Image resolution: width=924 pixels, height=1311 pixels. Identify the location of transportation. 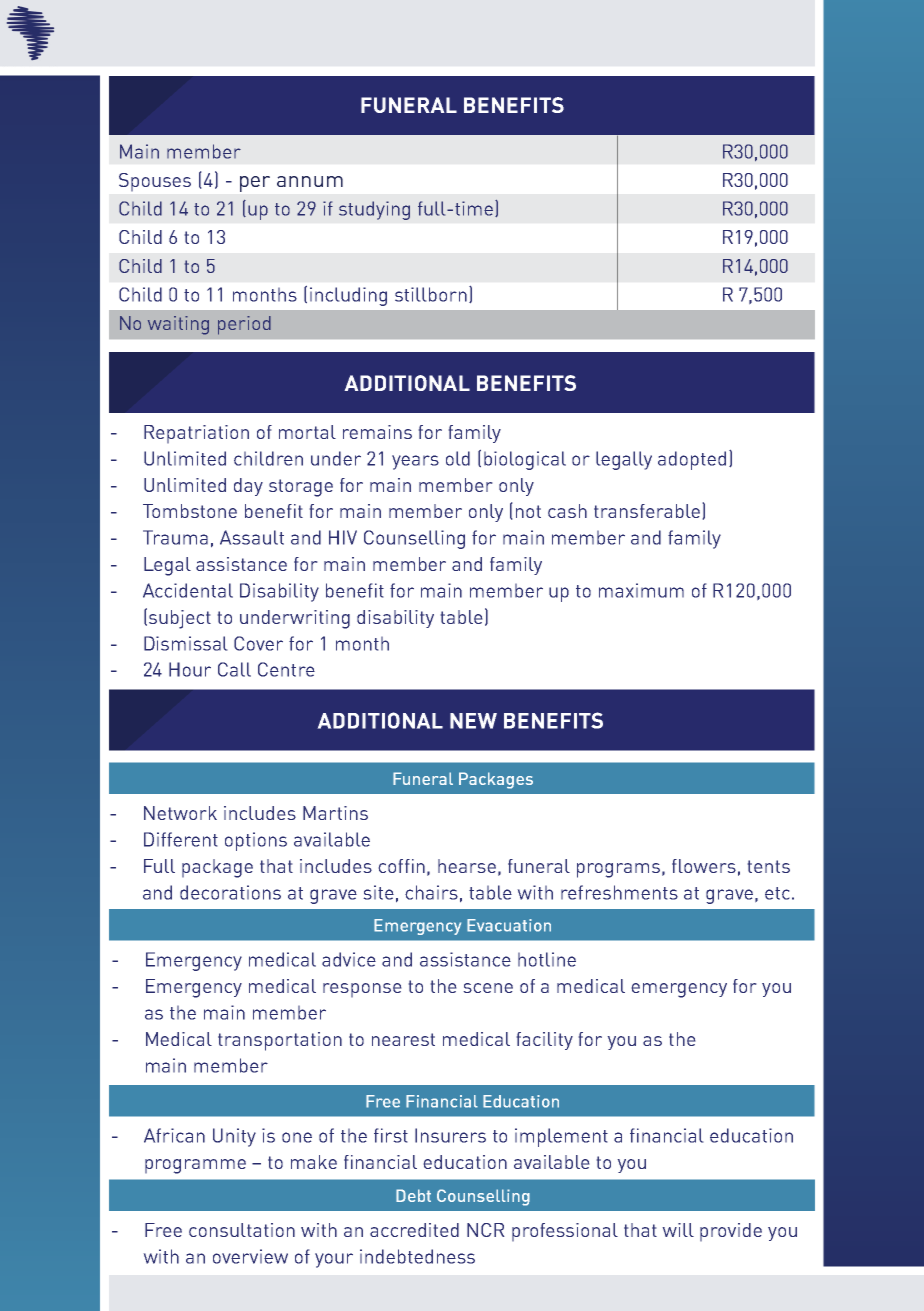
(280, 1041).
